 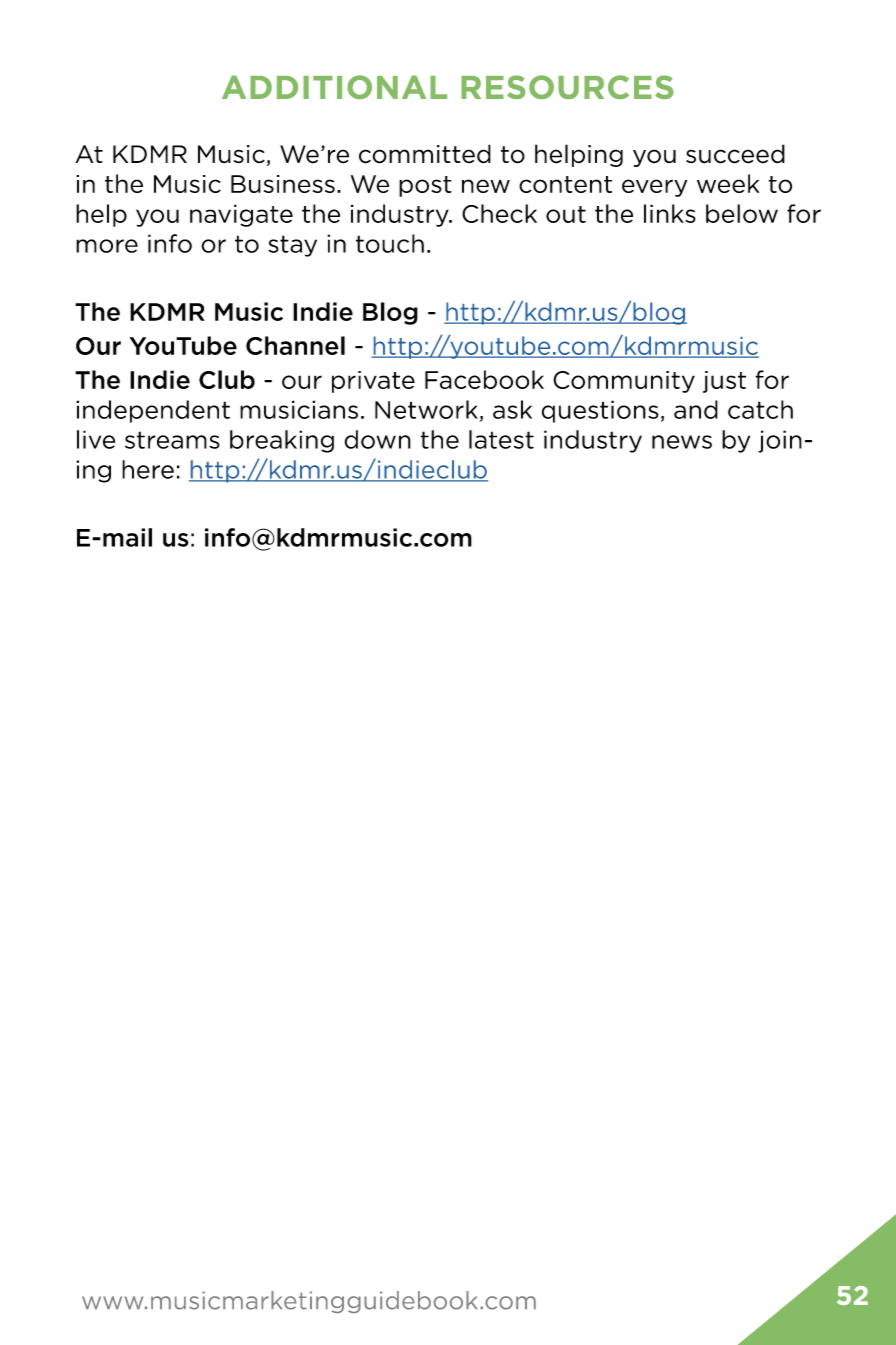 I want to click on Facebook, so click(x=484, y=379).
